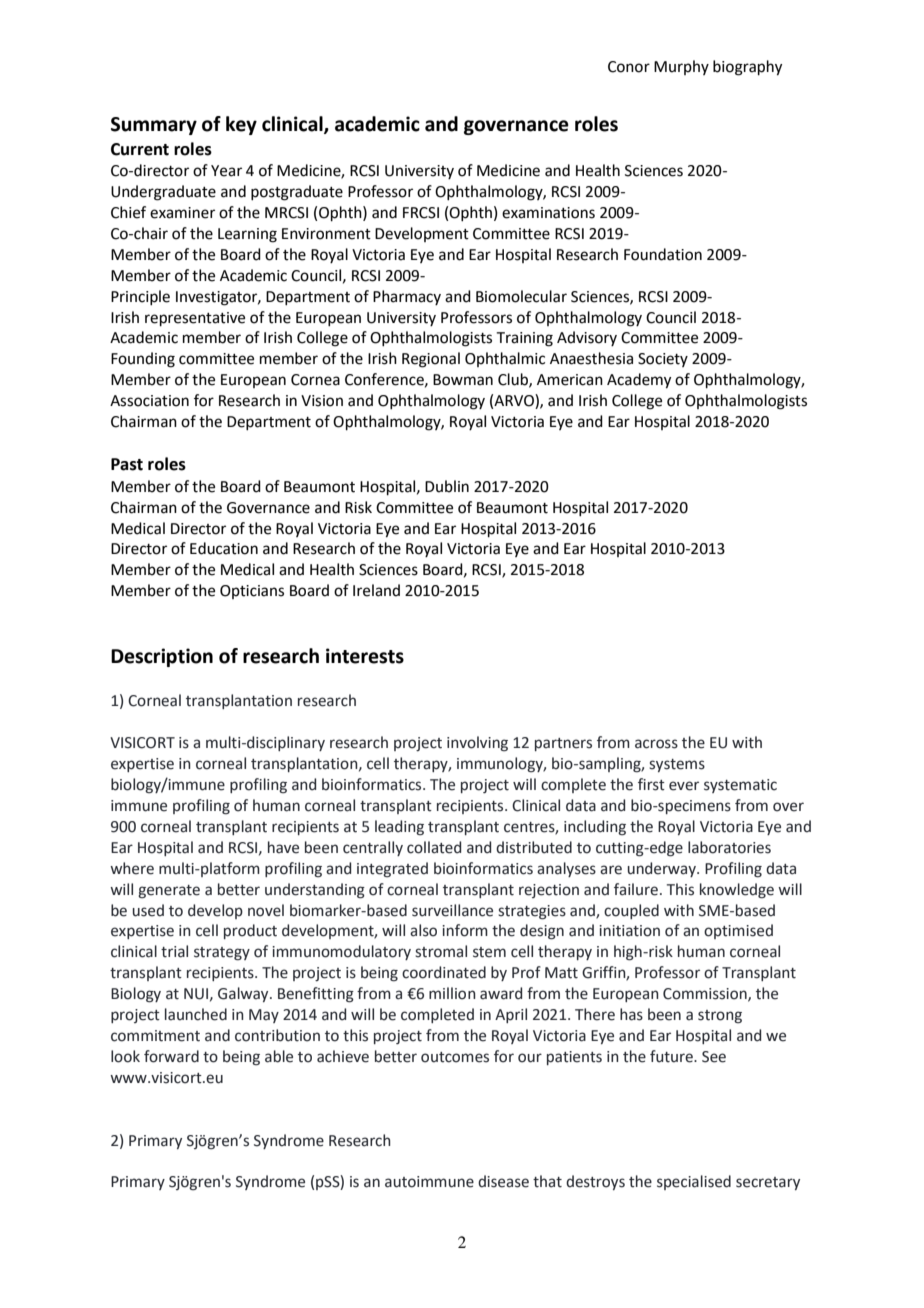 The height and width of the image is (1308, 924). What do you see at coordinates (162, 657) in the image?
I see `Description` at bounding box center [162, 657].
